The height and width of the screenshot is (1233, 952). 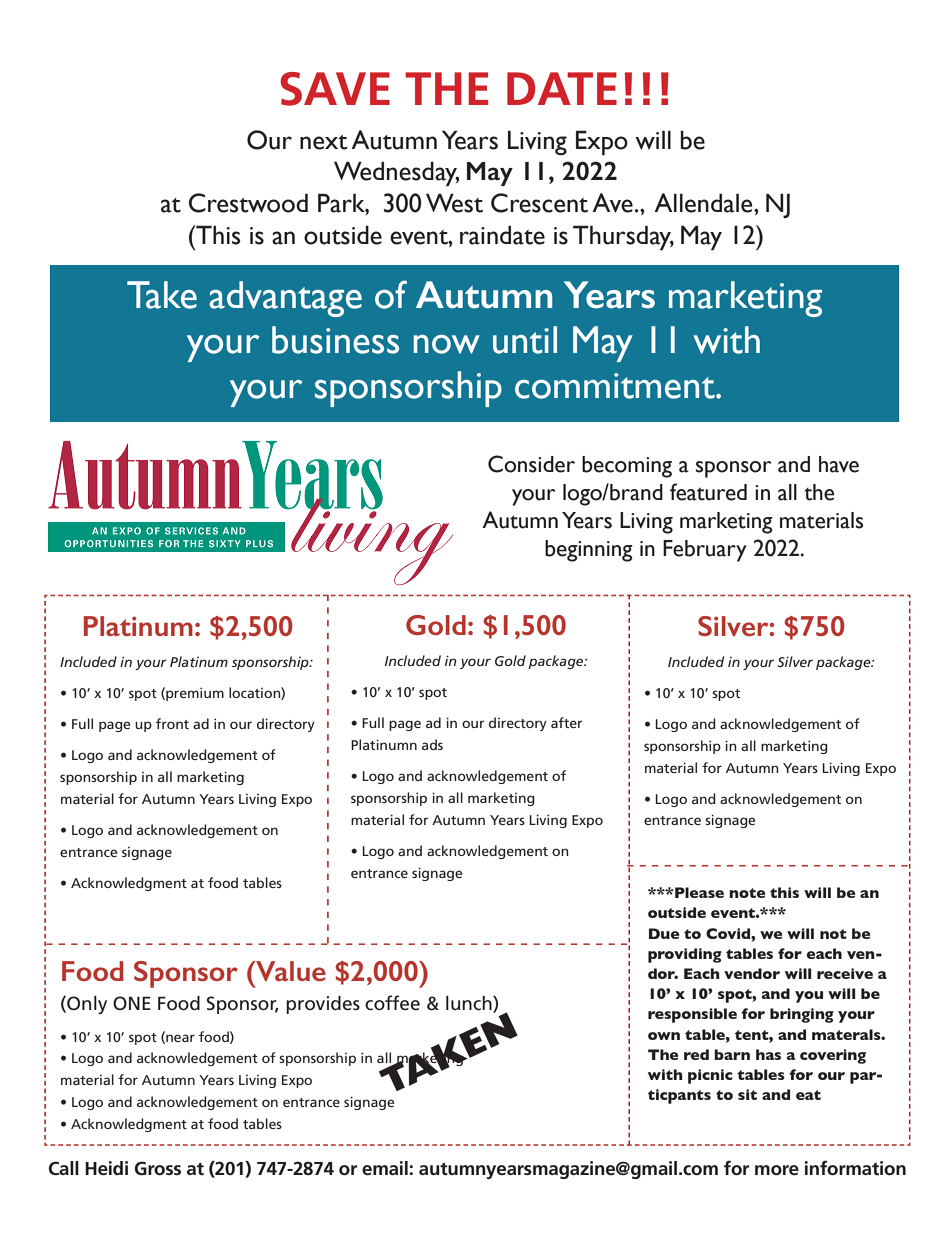 I want to click on front, so click(x=172, y=723).
